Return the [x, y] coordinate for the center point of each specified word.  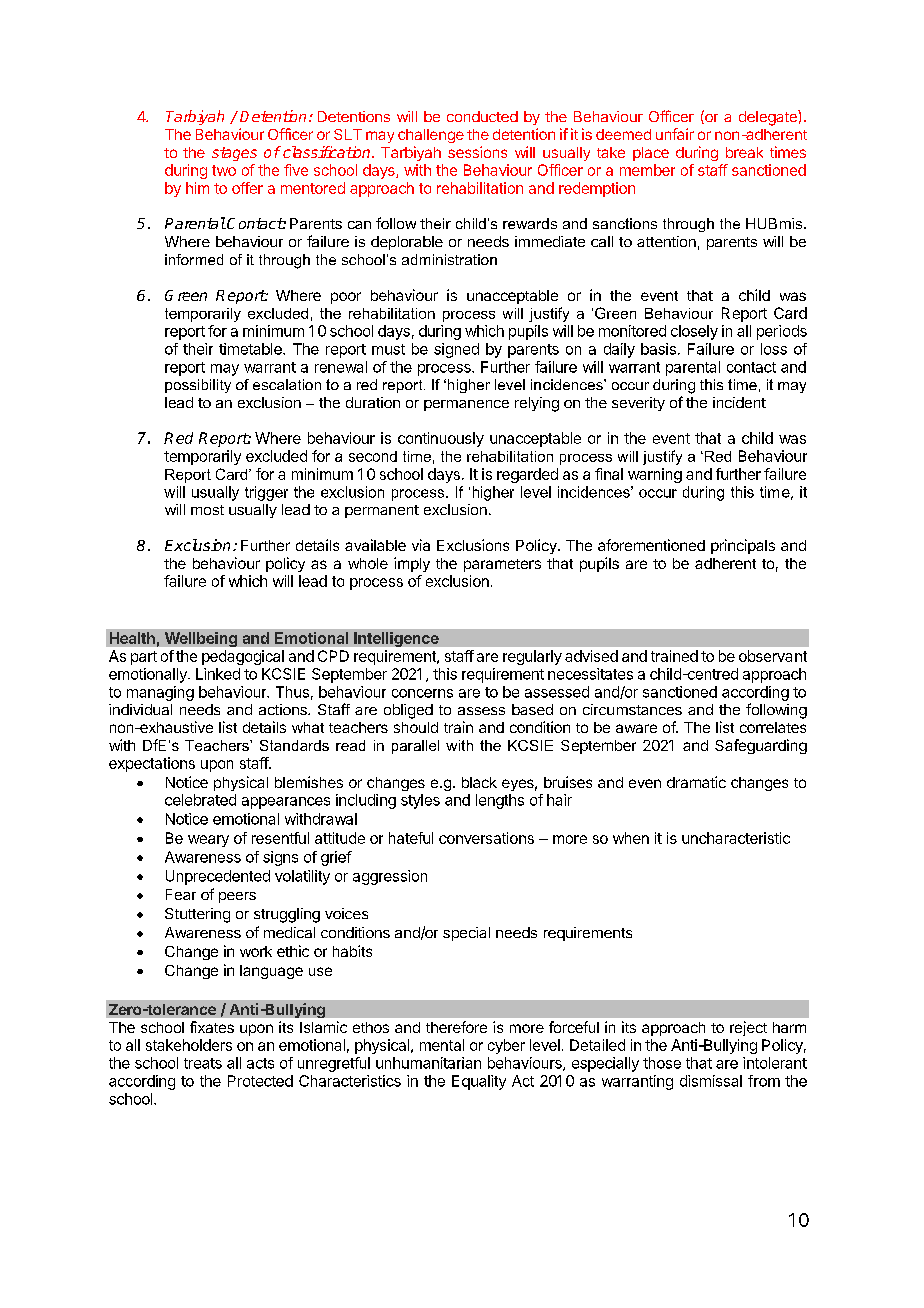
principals [743, 546]
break [744, 152]
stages [234, 154]
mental [442, 1045]
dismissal [711, 1081]
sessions [477, 152]
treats [203, 1063]
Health [132, 638]
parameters [502, 565]
